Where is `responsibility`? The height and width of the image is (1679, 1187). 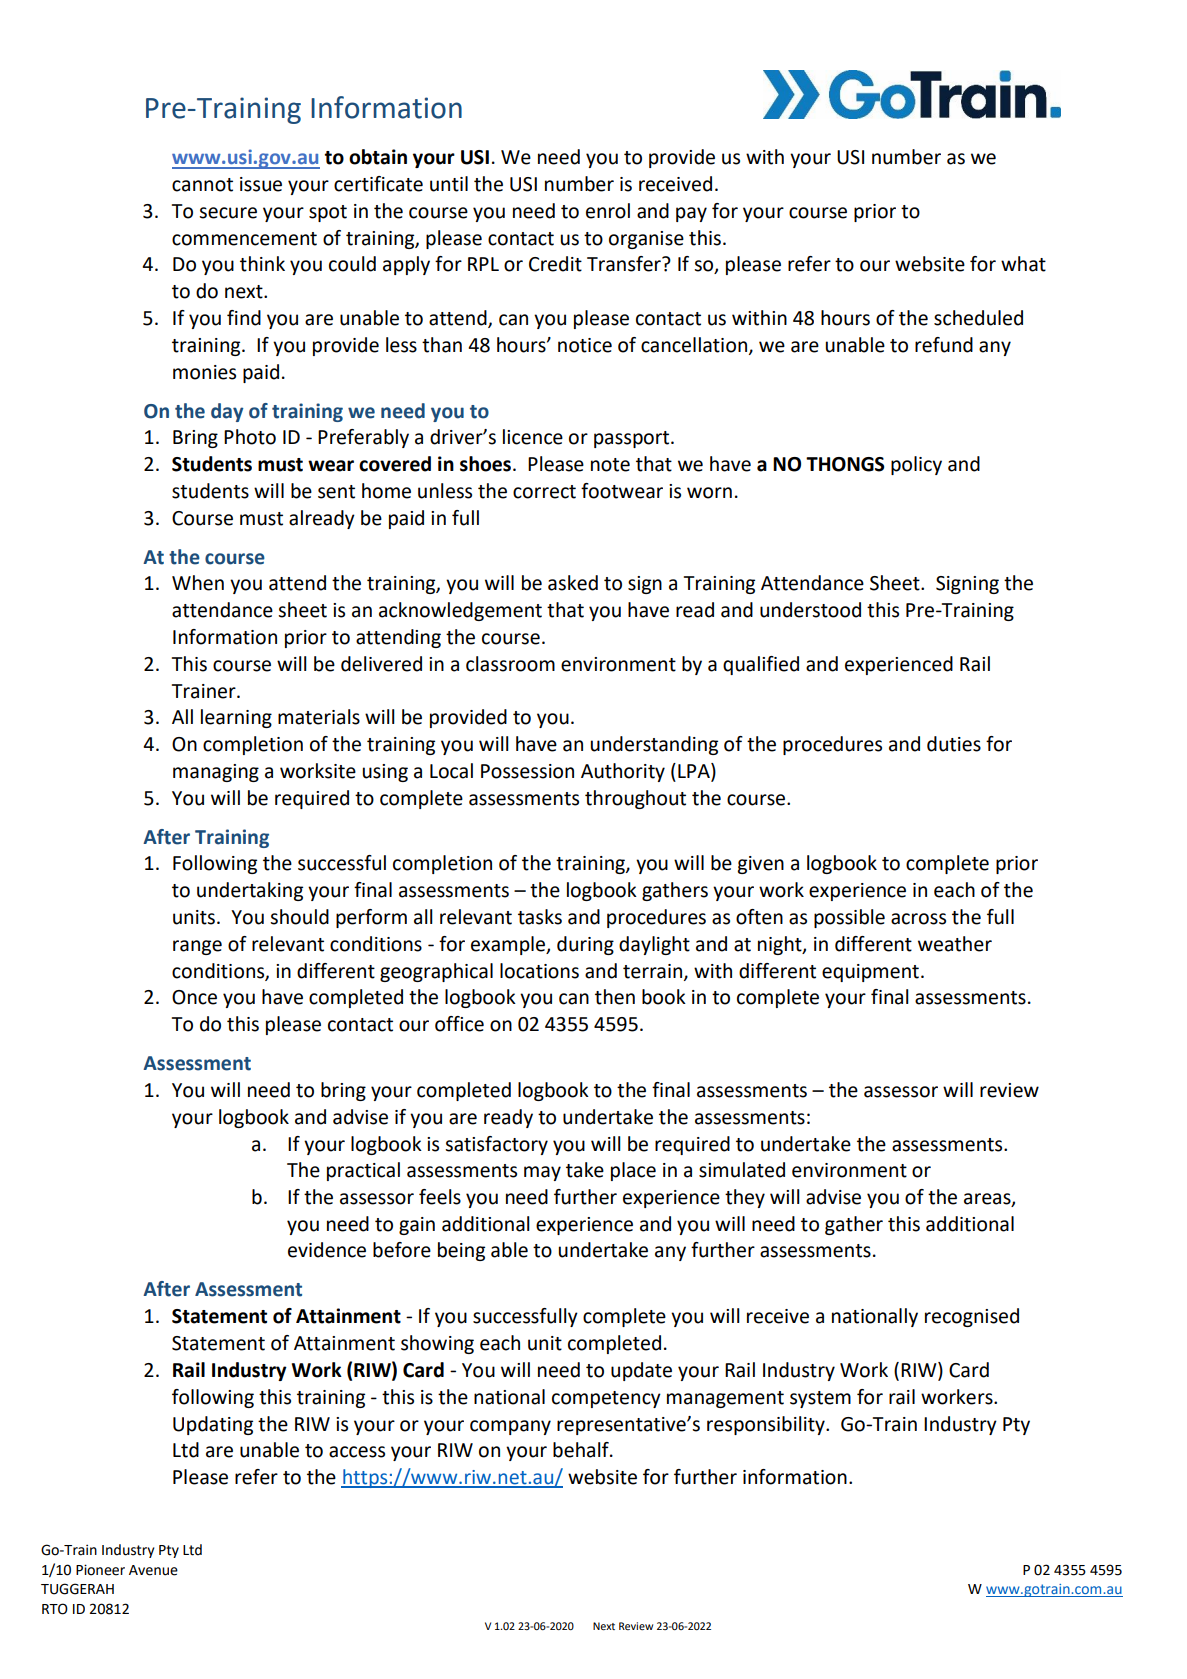
responsibility is located at coordinates (767, 1425).
